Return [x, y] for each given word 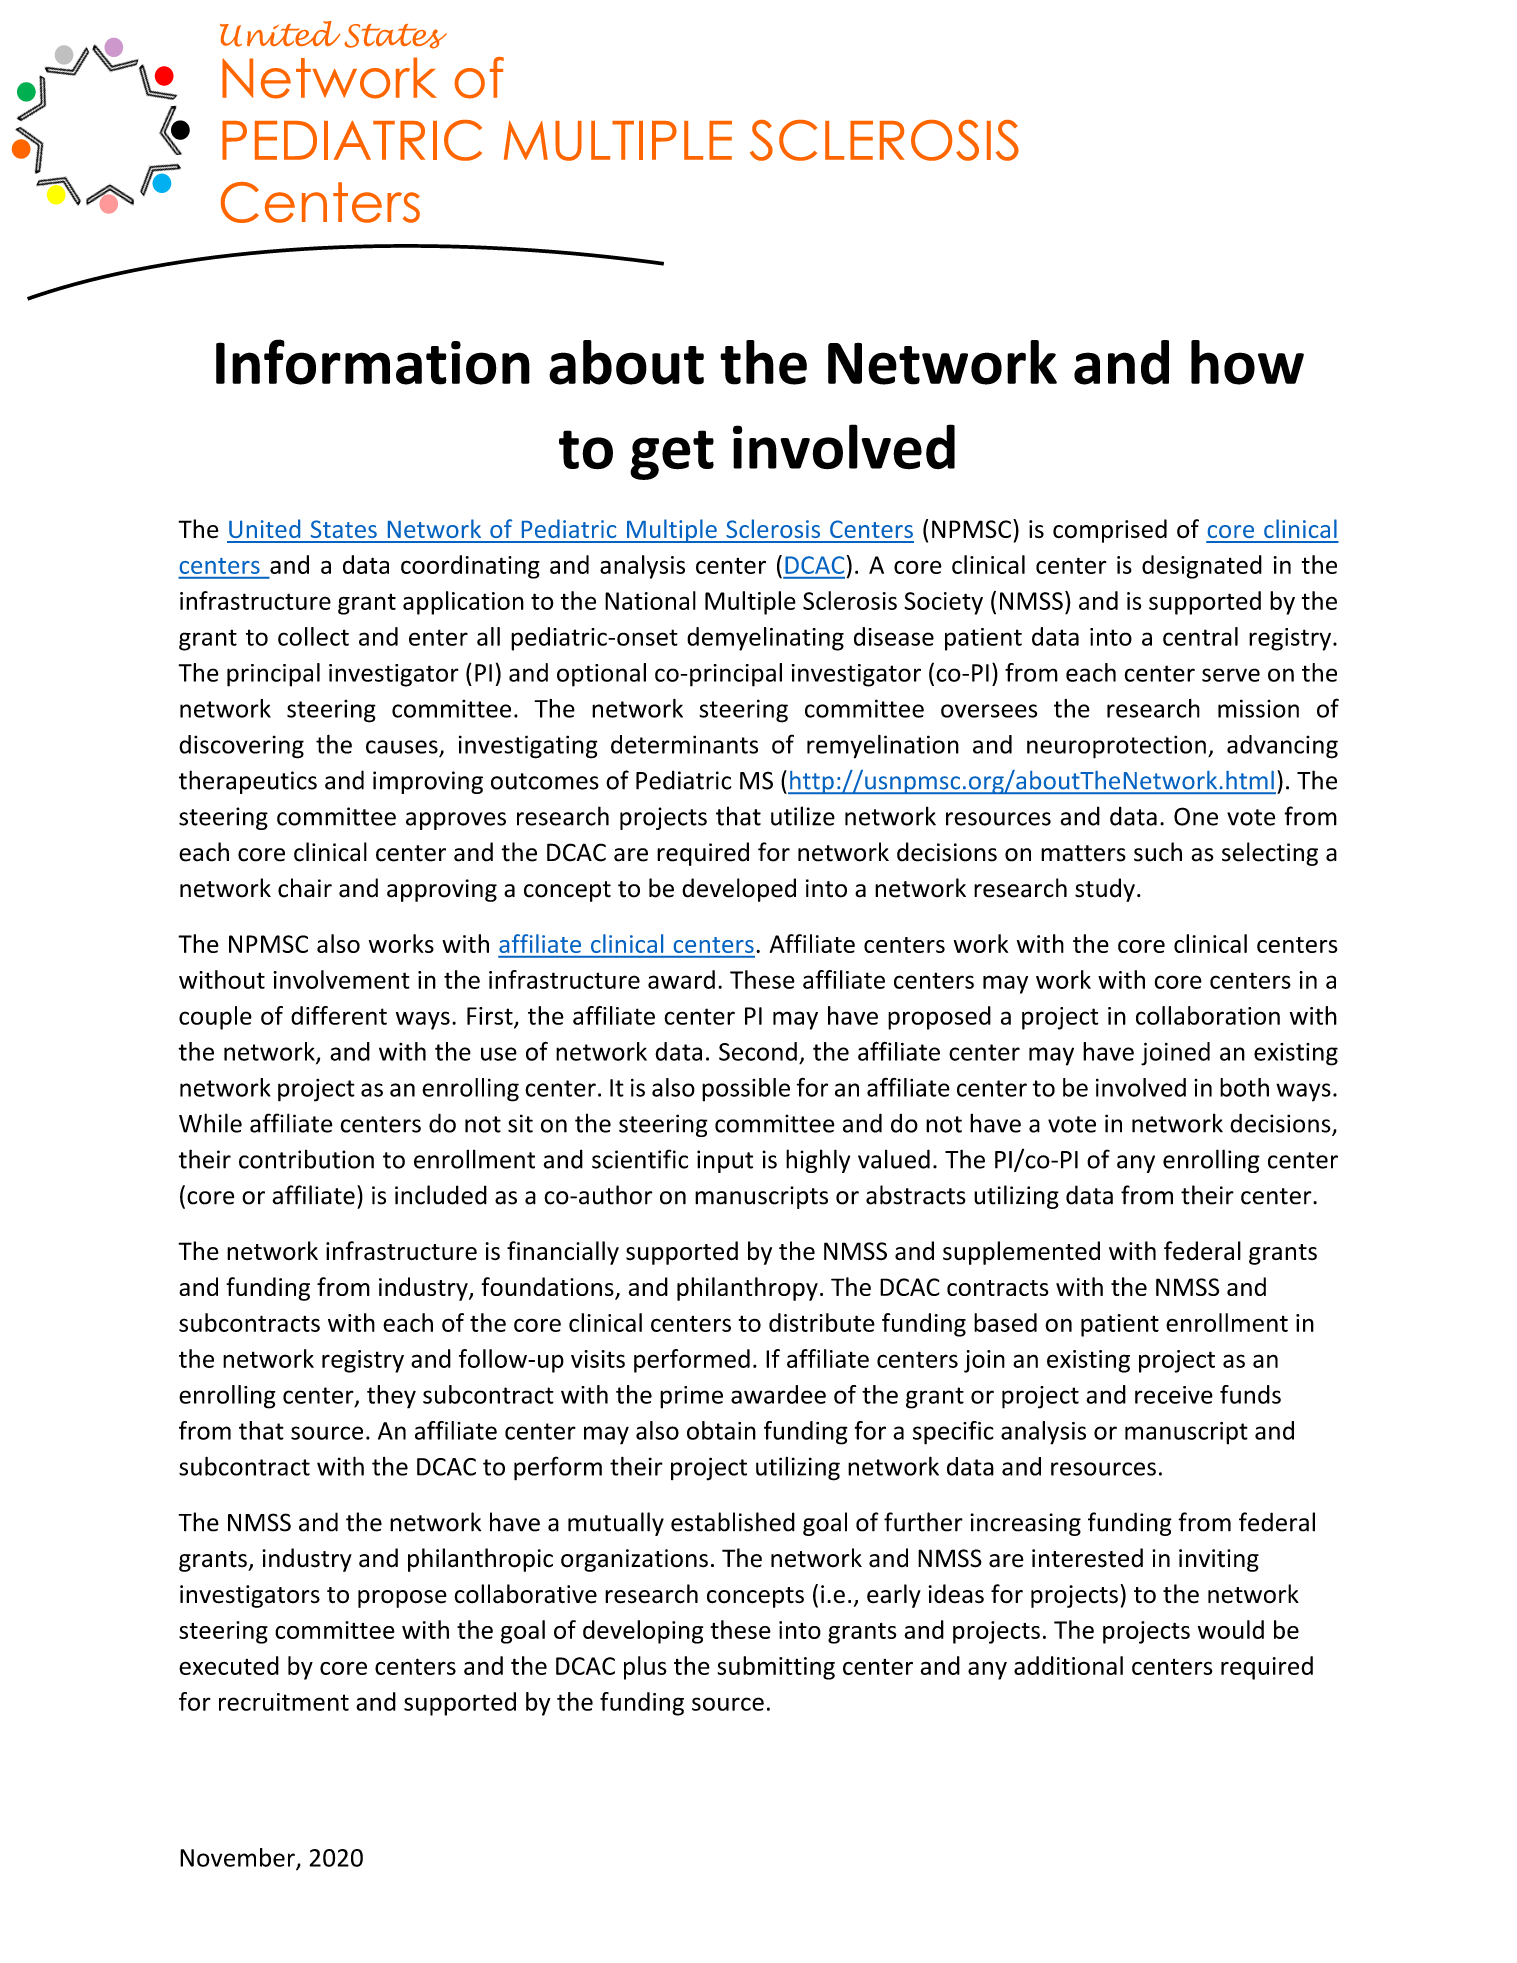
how [1247, 362]
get [672, 455]
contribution [306, 1159]
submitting [776, 1668]
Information [373, 362]
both [1244, 1087]
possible [746, 1090]
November [238, 1858]
